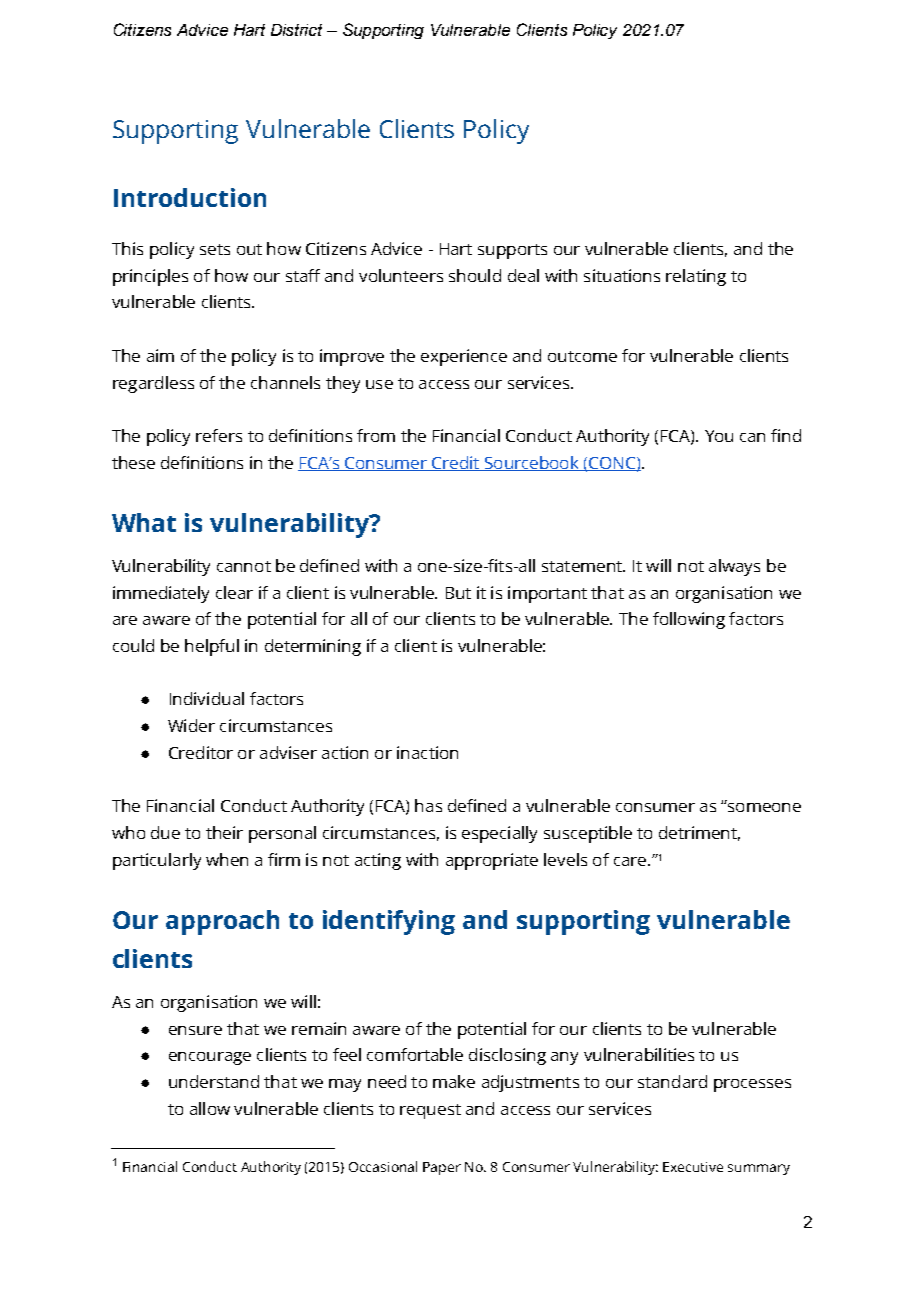 This document has width=924, height=1307. I want to click on allow, so click(210, 1108).
